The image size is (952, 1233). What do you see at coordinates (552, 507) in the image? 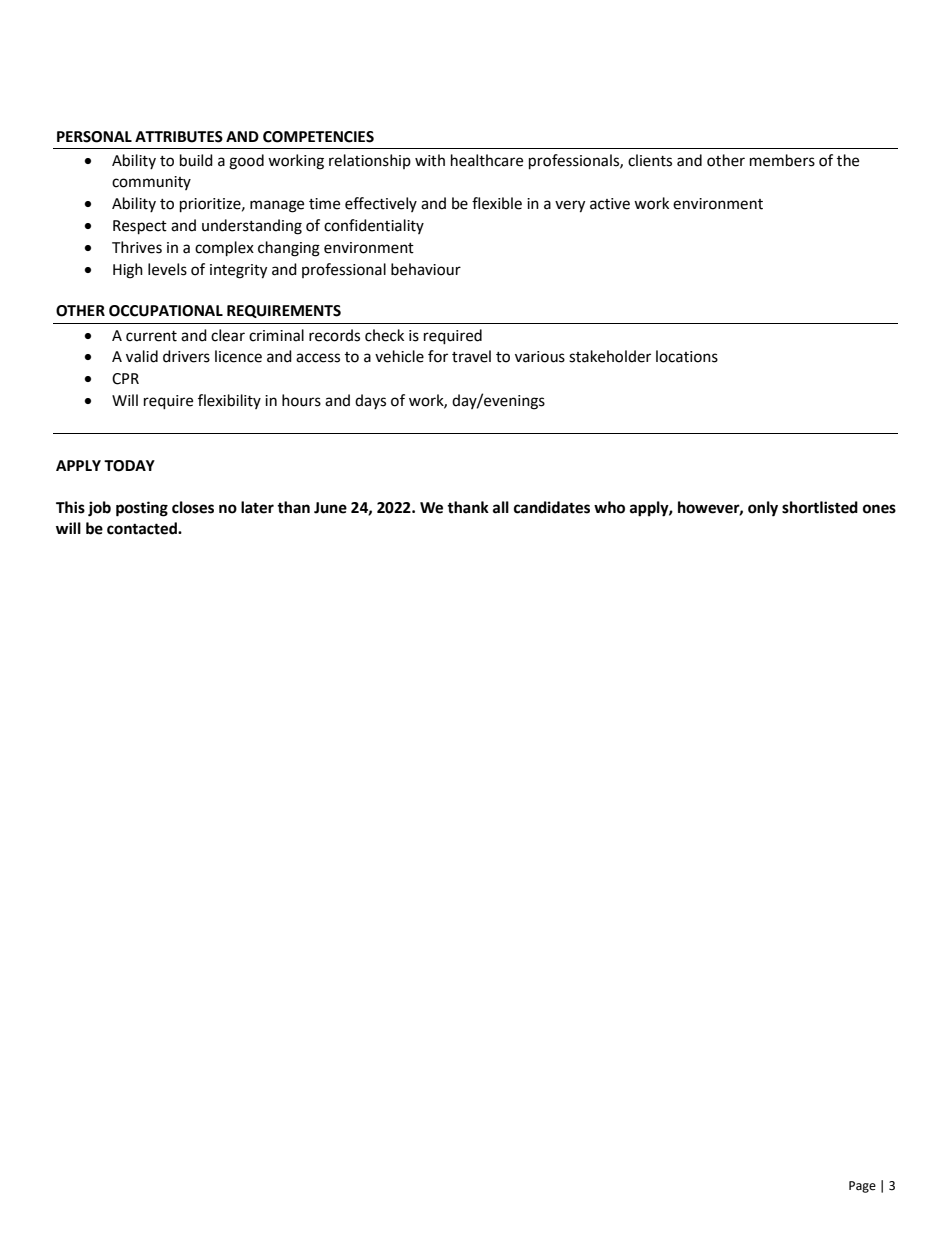
I see `candidates` at bounding box center [552, 507].
